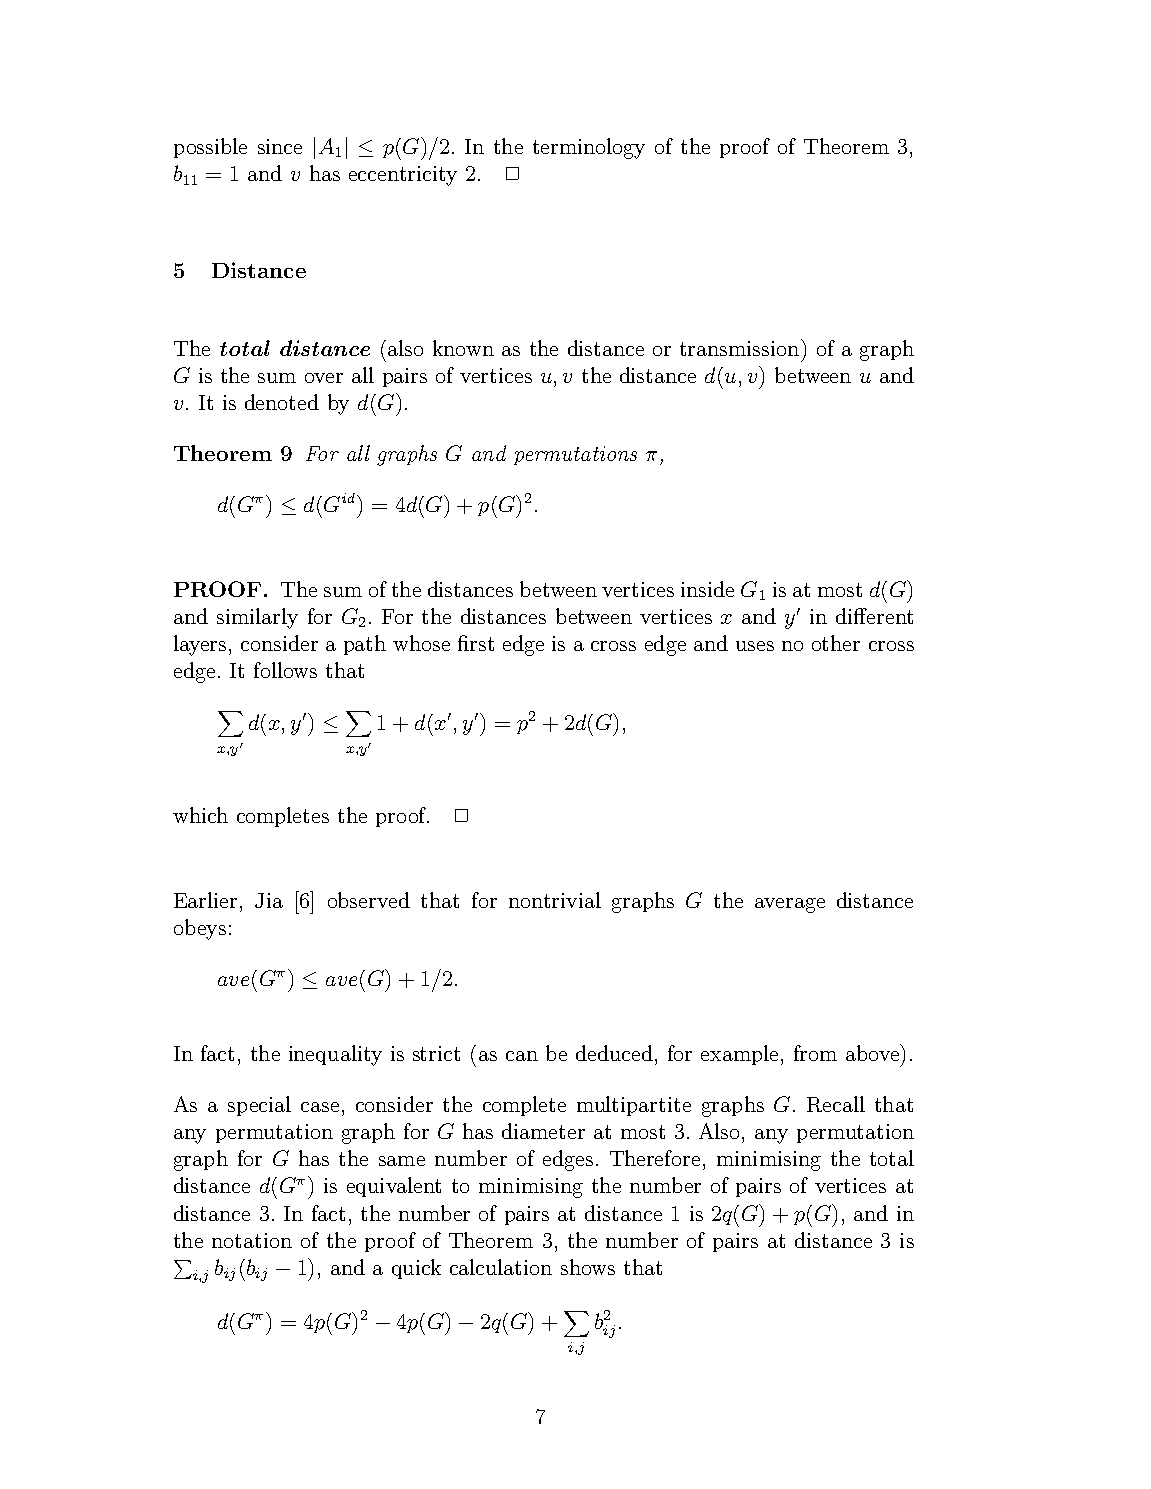 Image resolution: width=1151 pixels, height=1489 pixels. What do you see at coordinates (476, 643) in the page?
I see `first` at bounding box center [476, 643].
